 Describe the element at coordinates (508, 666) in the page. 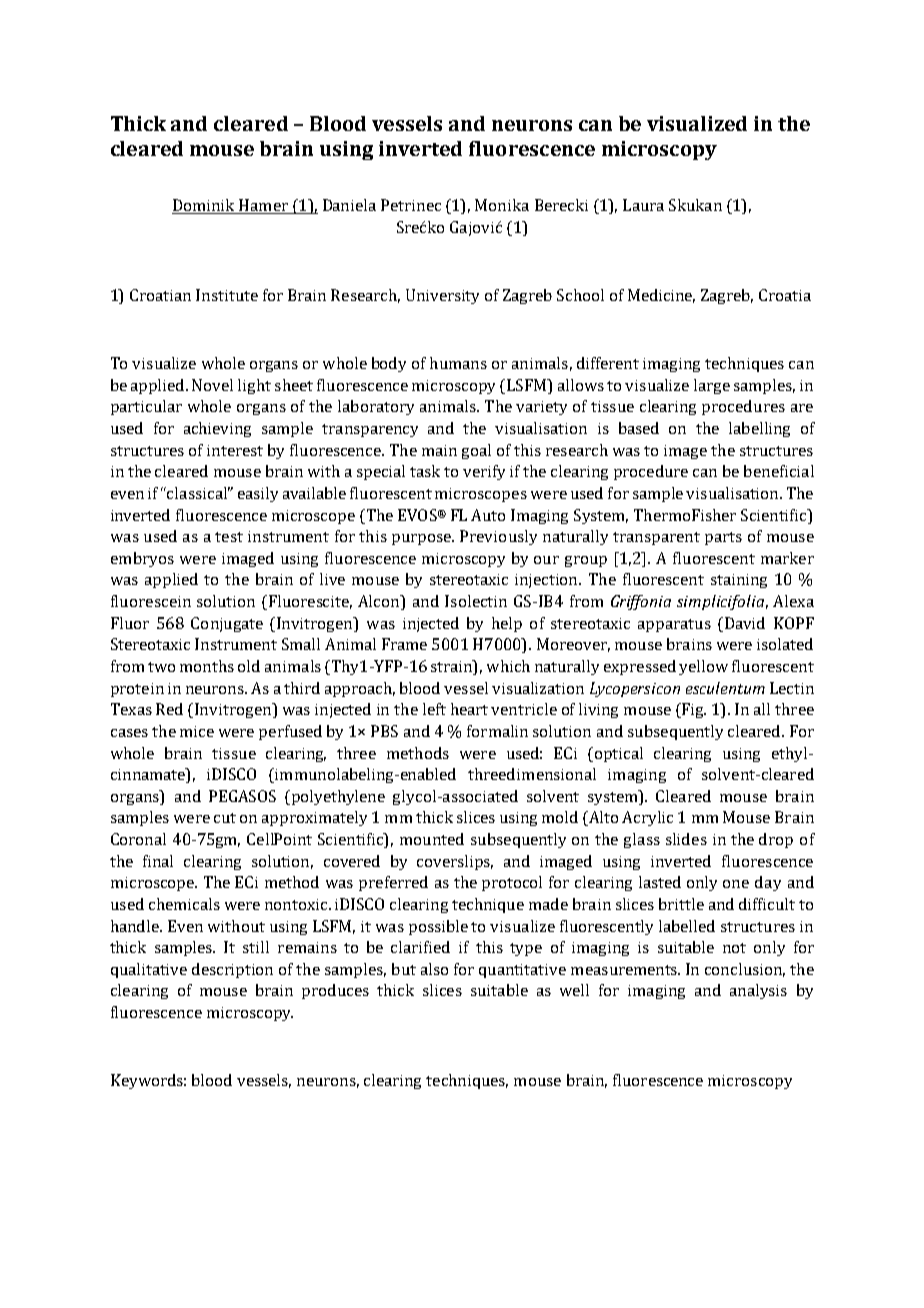

I see `which` at that location.
